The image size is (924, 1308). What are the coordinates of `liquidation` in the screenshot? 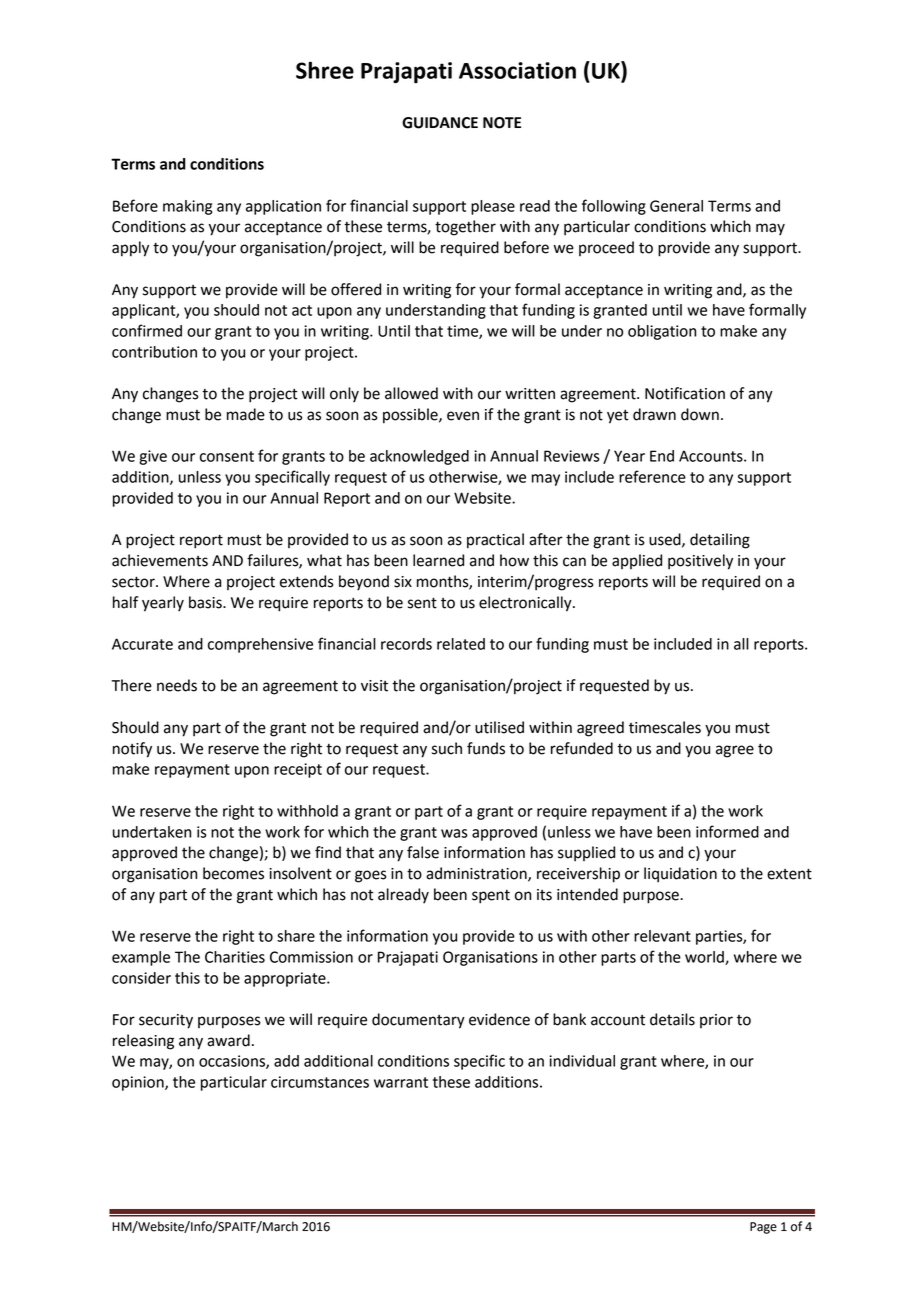 It's located at (680, 875).
